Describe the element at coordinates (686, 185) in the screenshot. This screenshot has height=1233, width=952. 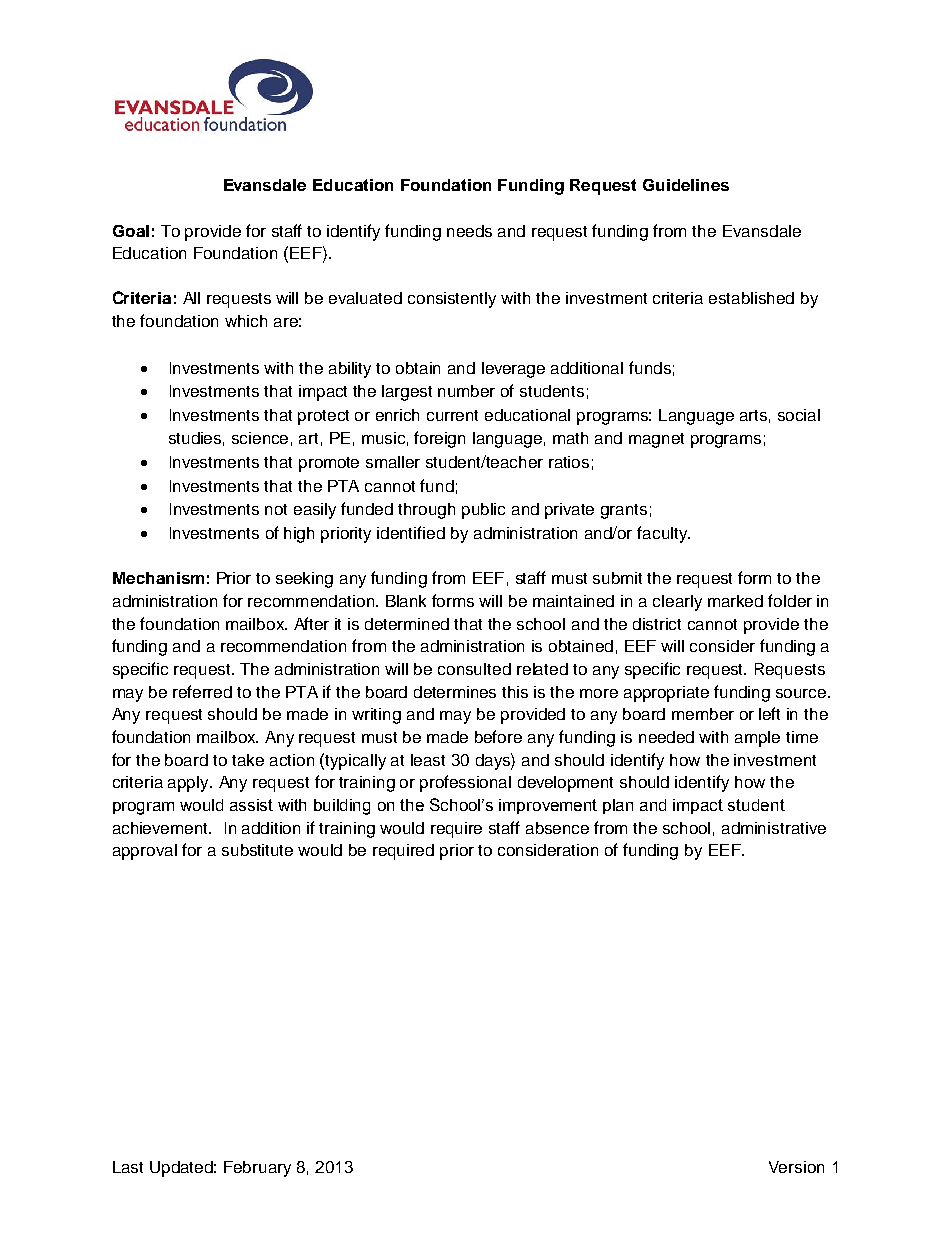
I see `Guidelines` at that location.
